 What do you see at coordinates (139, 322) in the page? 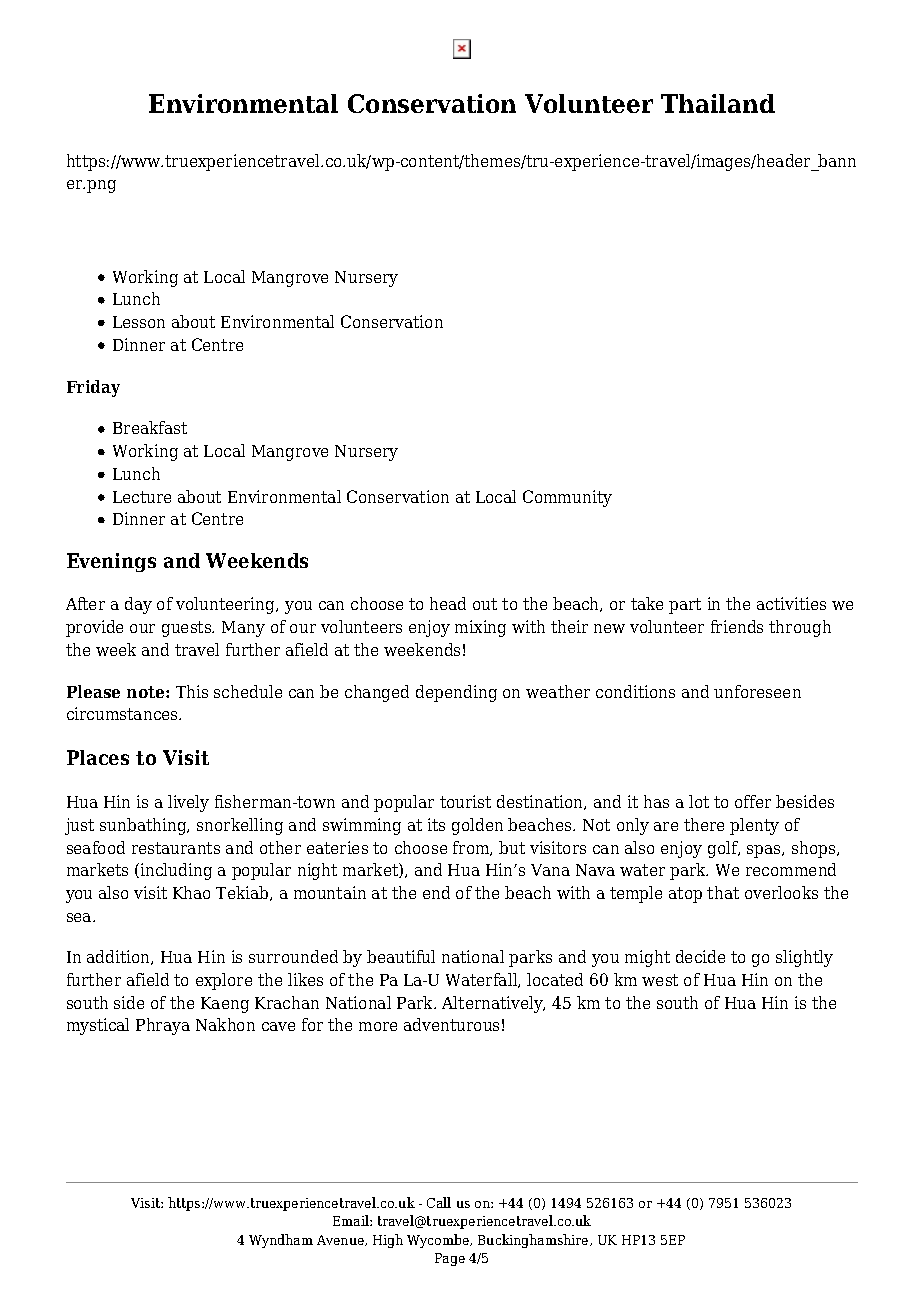
I see `Lesson` at bounding box center [139, 322].
